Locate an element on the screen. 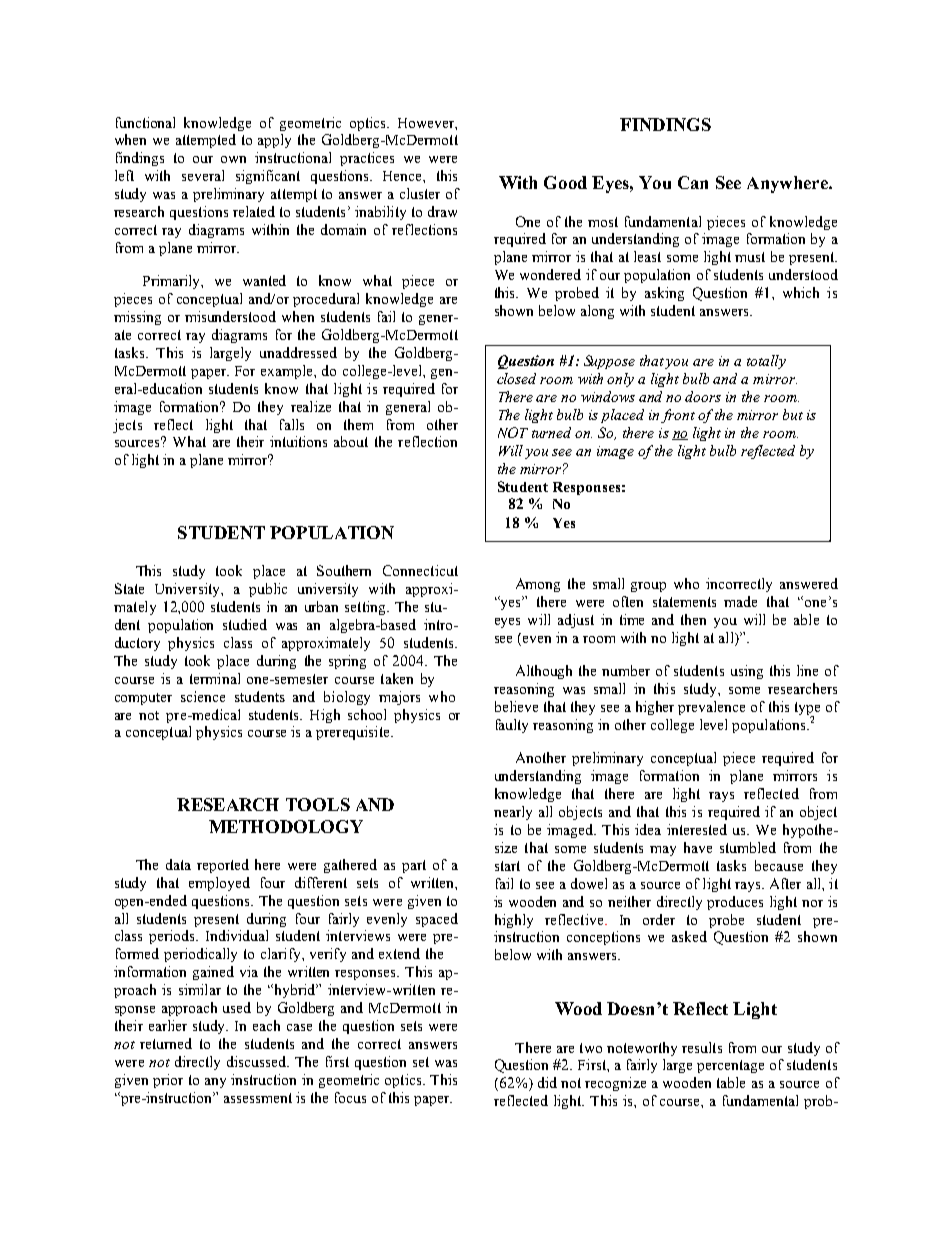 The width and height of the screenshot is (952, 1233). did is located at coordinates (547, 1082).
